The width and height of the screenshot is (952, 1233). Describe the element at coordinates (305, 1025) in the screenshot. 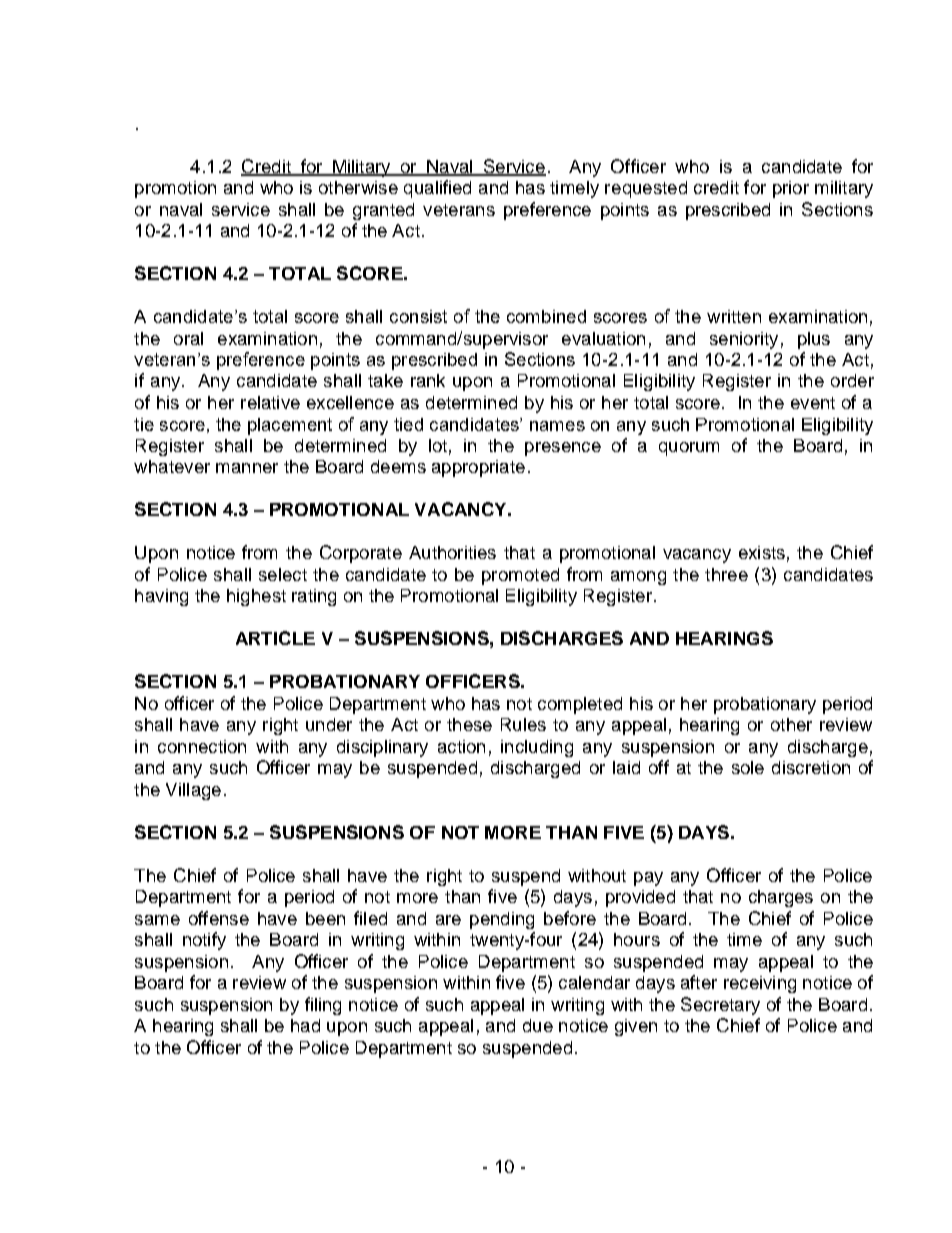

I see `had` at that location.
